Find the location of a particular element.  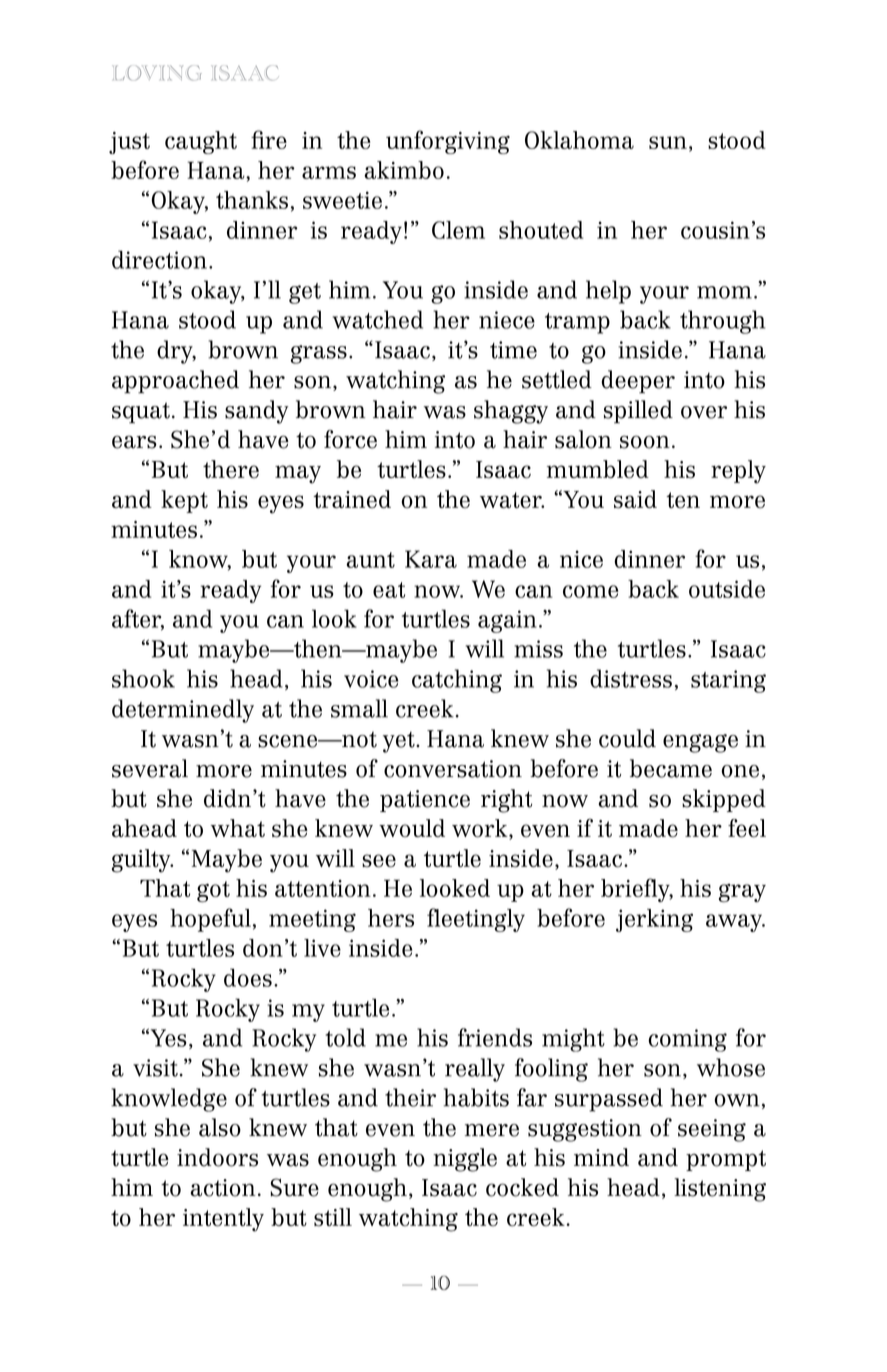

action is located at coordinates (222, 1188).
